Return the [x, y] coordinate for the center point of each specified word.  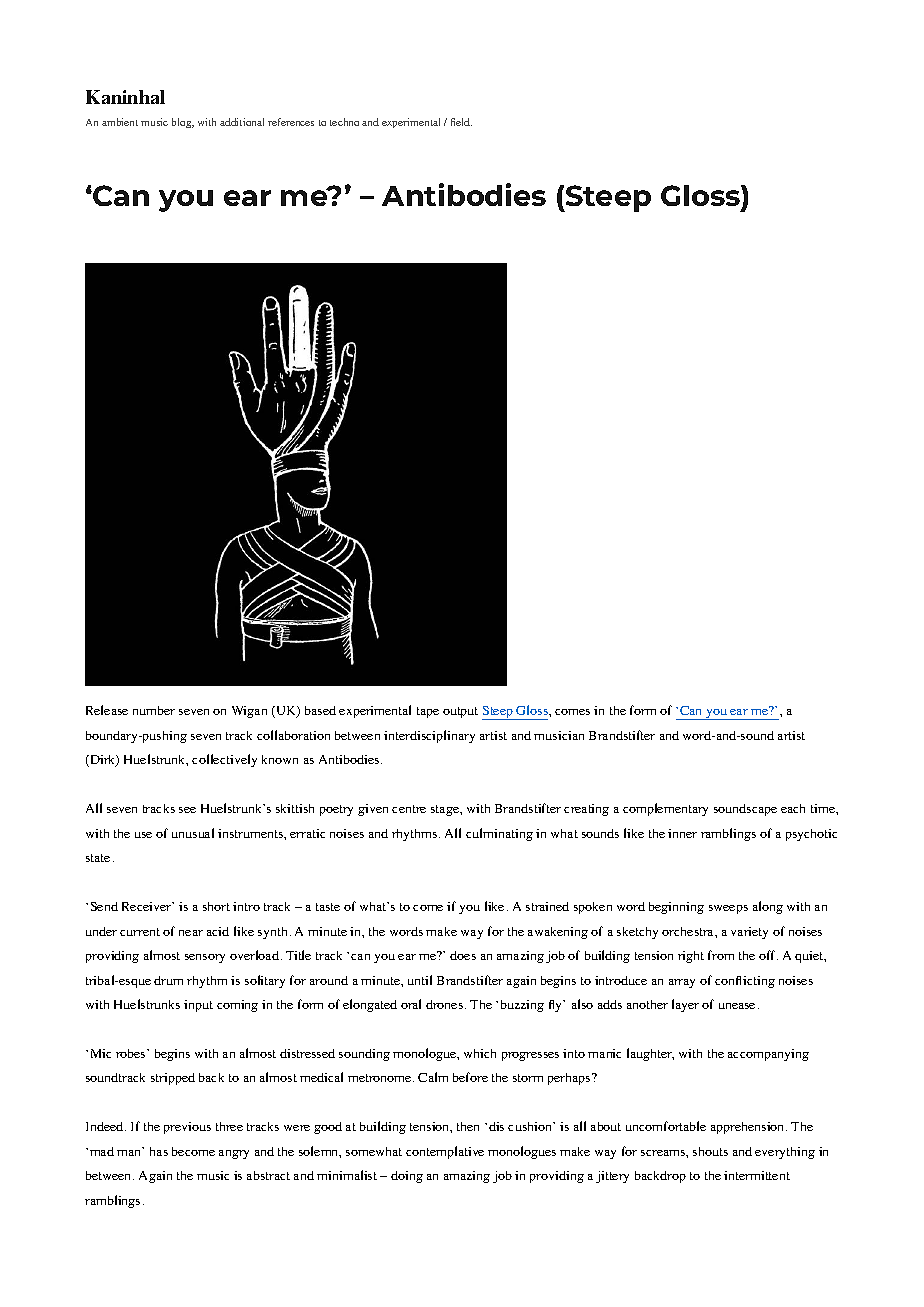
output [460, 712]
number [154, 710]
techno [344, 122]
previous [187, 1128]
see [187, 810]
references [291, 122]
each [793, 808]
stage [446, 810]
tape [428, 712]
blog [183, 123]
